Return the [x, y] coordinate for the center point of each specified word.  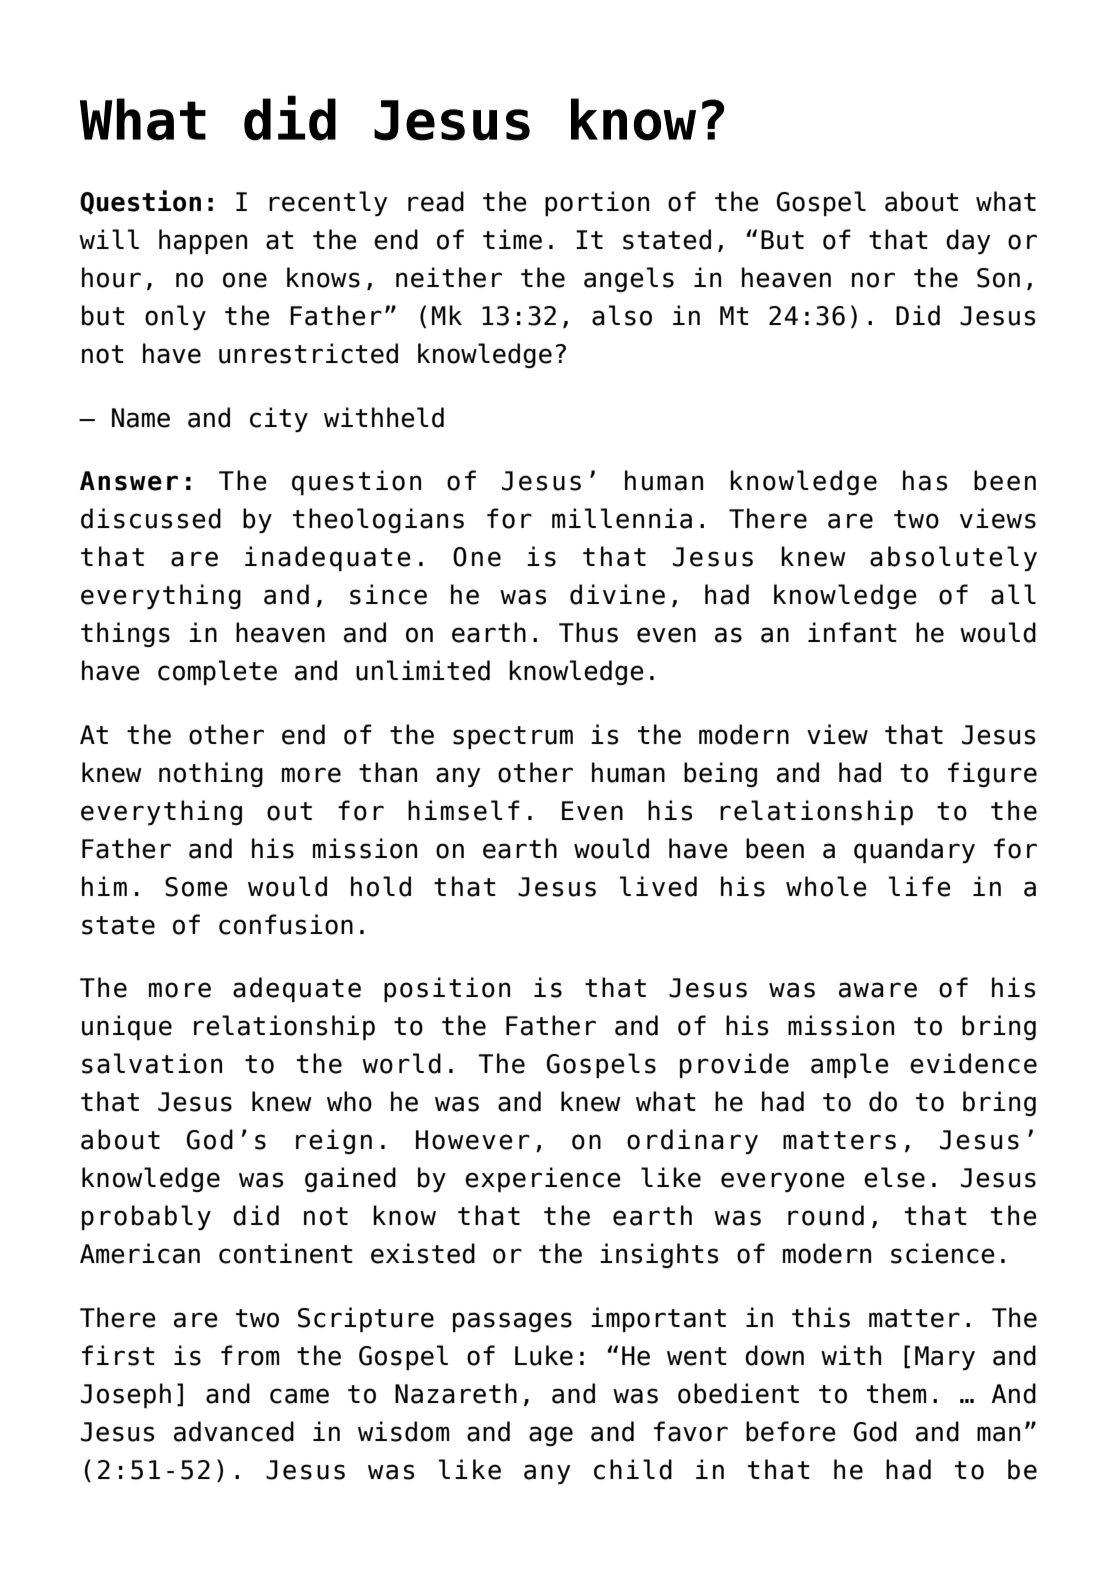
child [633, 1469]
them [896, 1393]
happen [203, 241]
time [512, 239]
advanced [234, 1431]
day [968, 241]
